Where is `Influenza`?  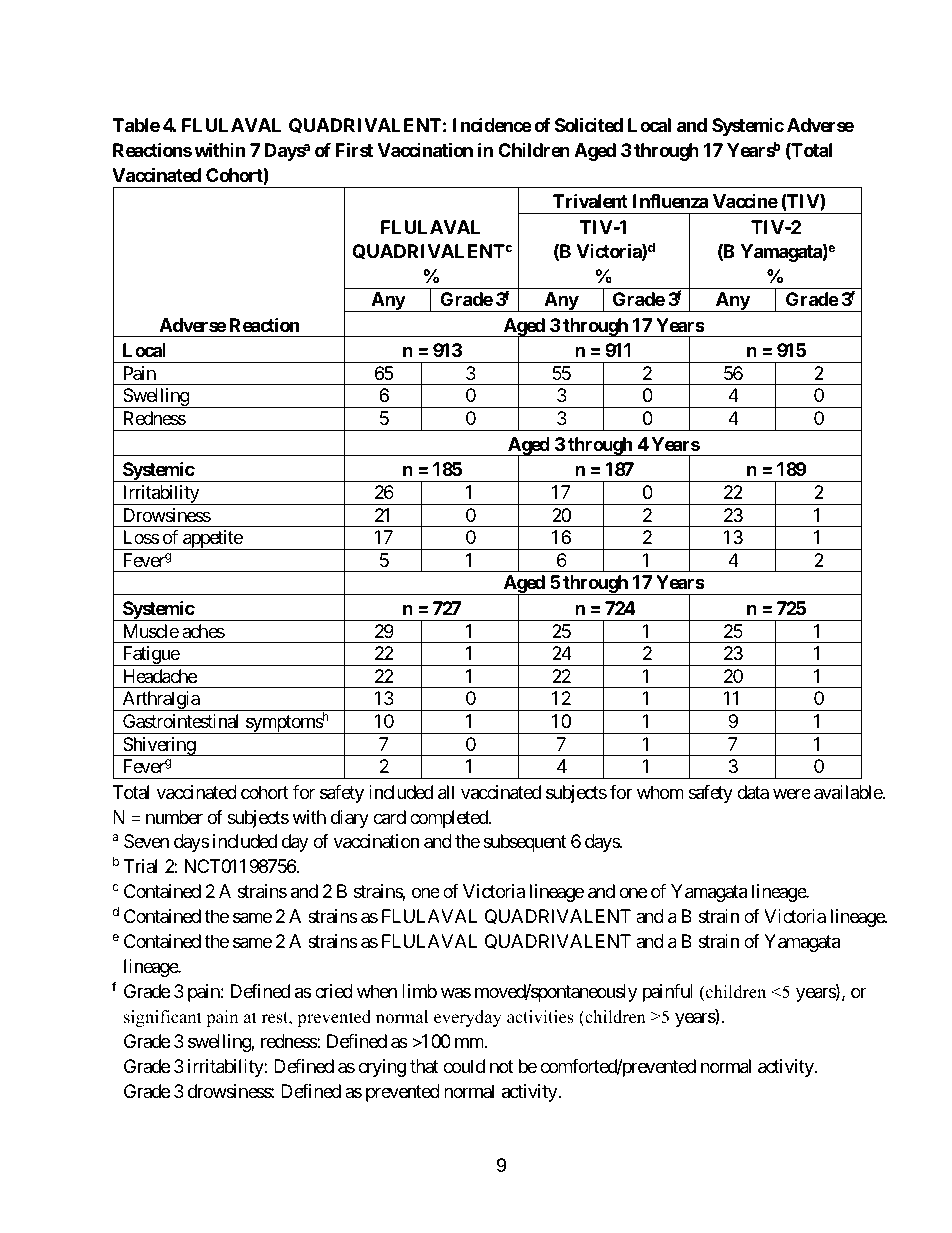
Influenza is located at coordinates (670, 201).
